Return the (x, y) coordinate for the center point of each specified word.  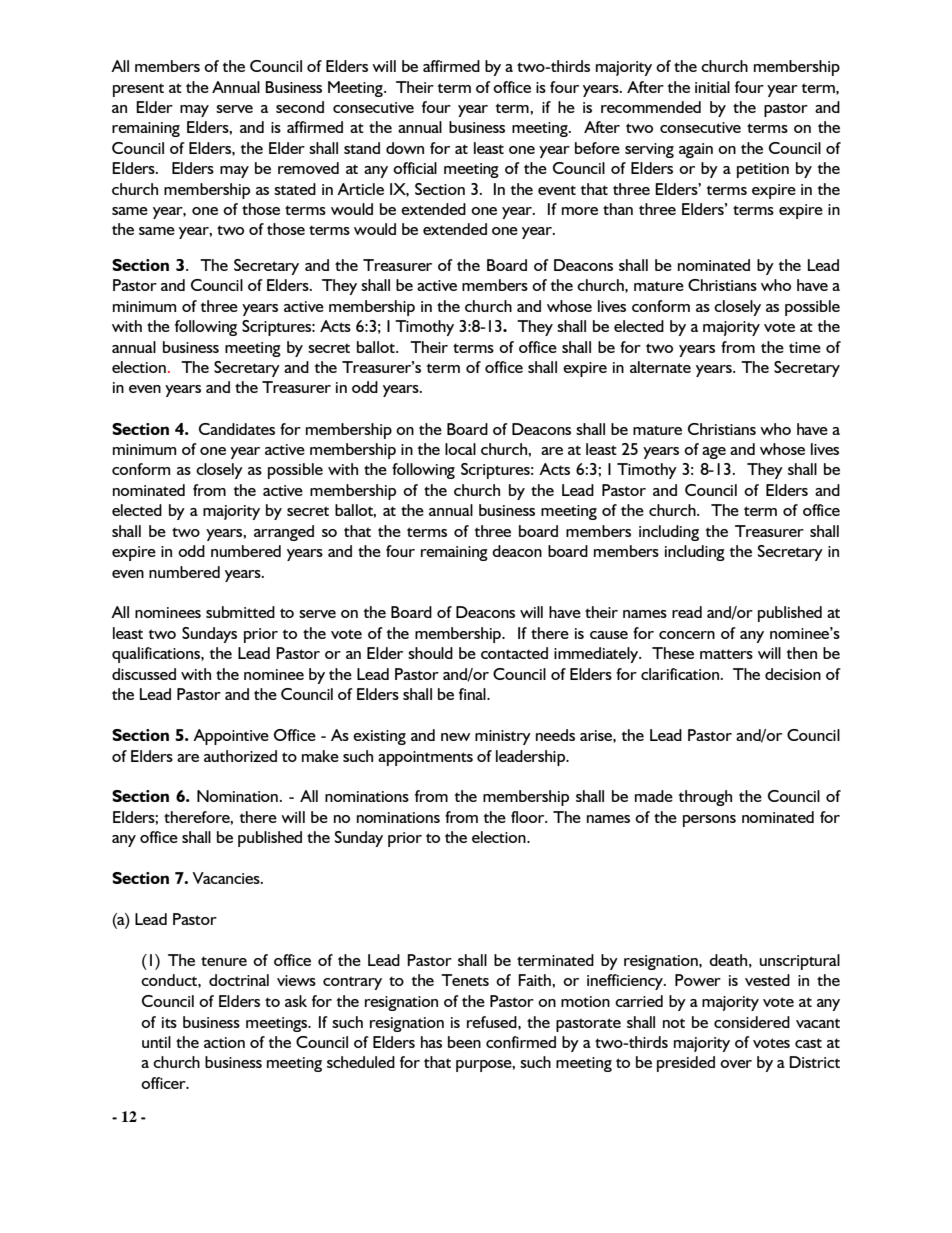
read (687, 612)
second (300, 107)
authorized (240, 756)
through (705, 798)
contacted (514, 653)
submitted (240, 612)
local (460, 449)
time (805, 347)
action (224, 1042)
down (405, 148)
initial (712, 87)
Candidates (237, 429)
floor (529, 817)
